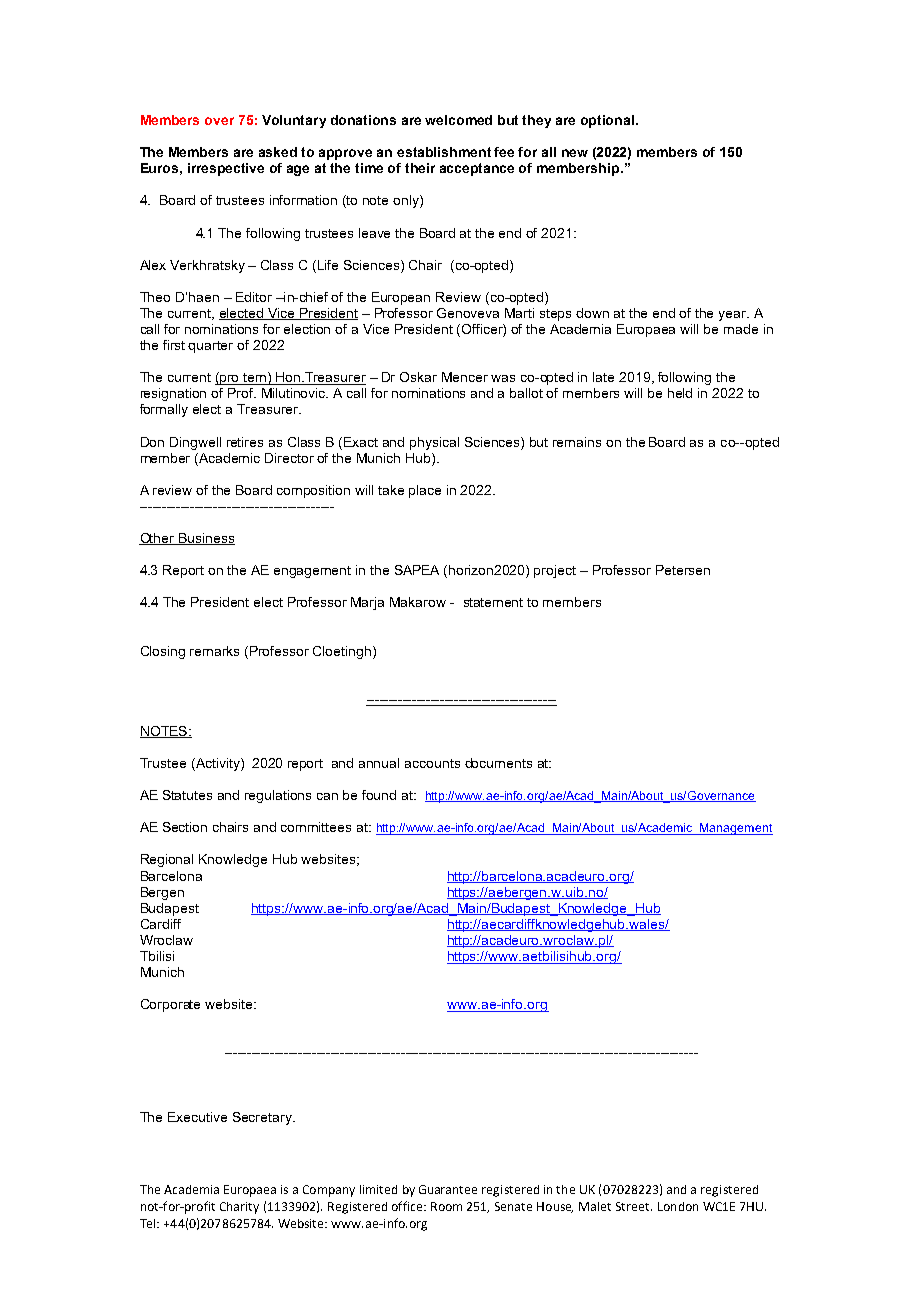 The width and height of the image is (924, 1308). Describe the element at coordinates (448, 1189) in the image. I see `Guarantee` at that location.
